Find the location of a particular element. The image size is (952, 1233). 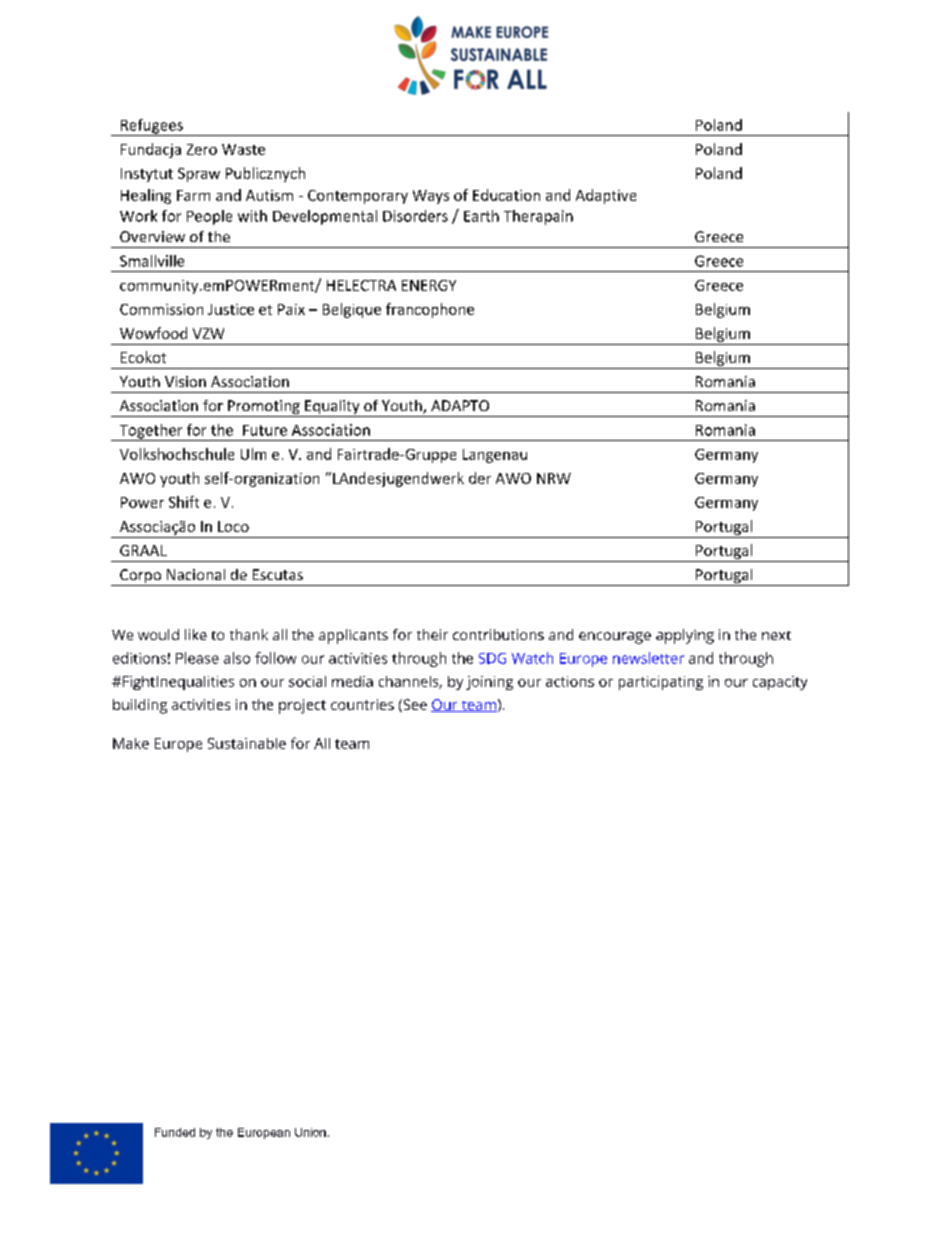

Zero is located at coordinates (202, 149).
